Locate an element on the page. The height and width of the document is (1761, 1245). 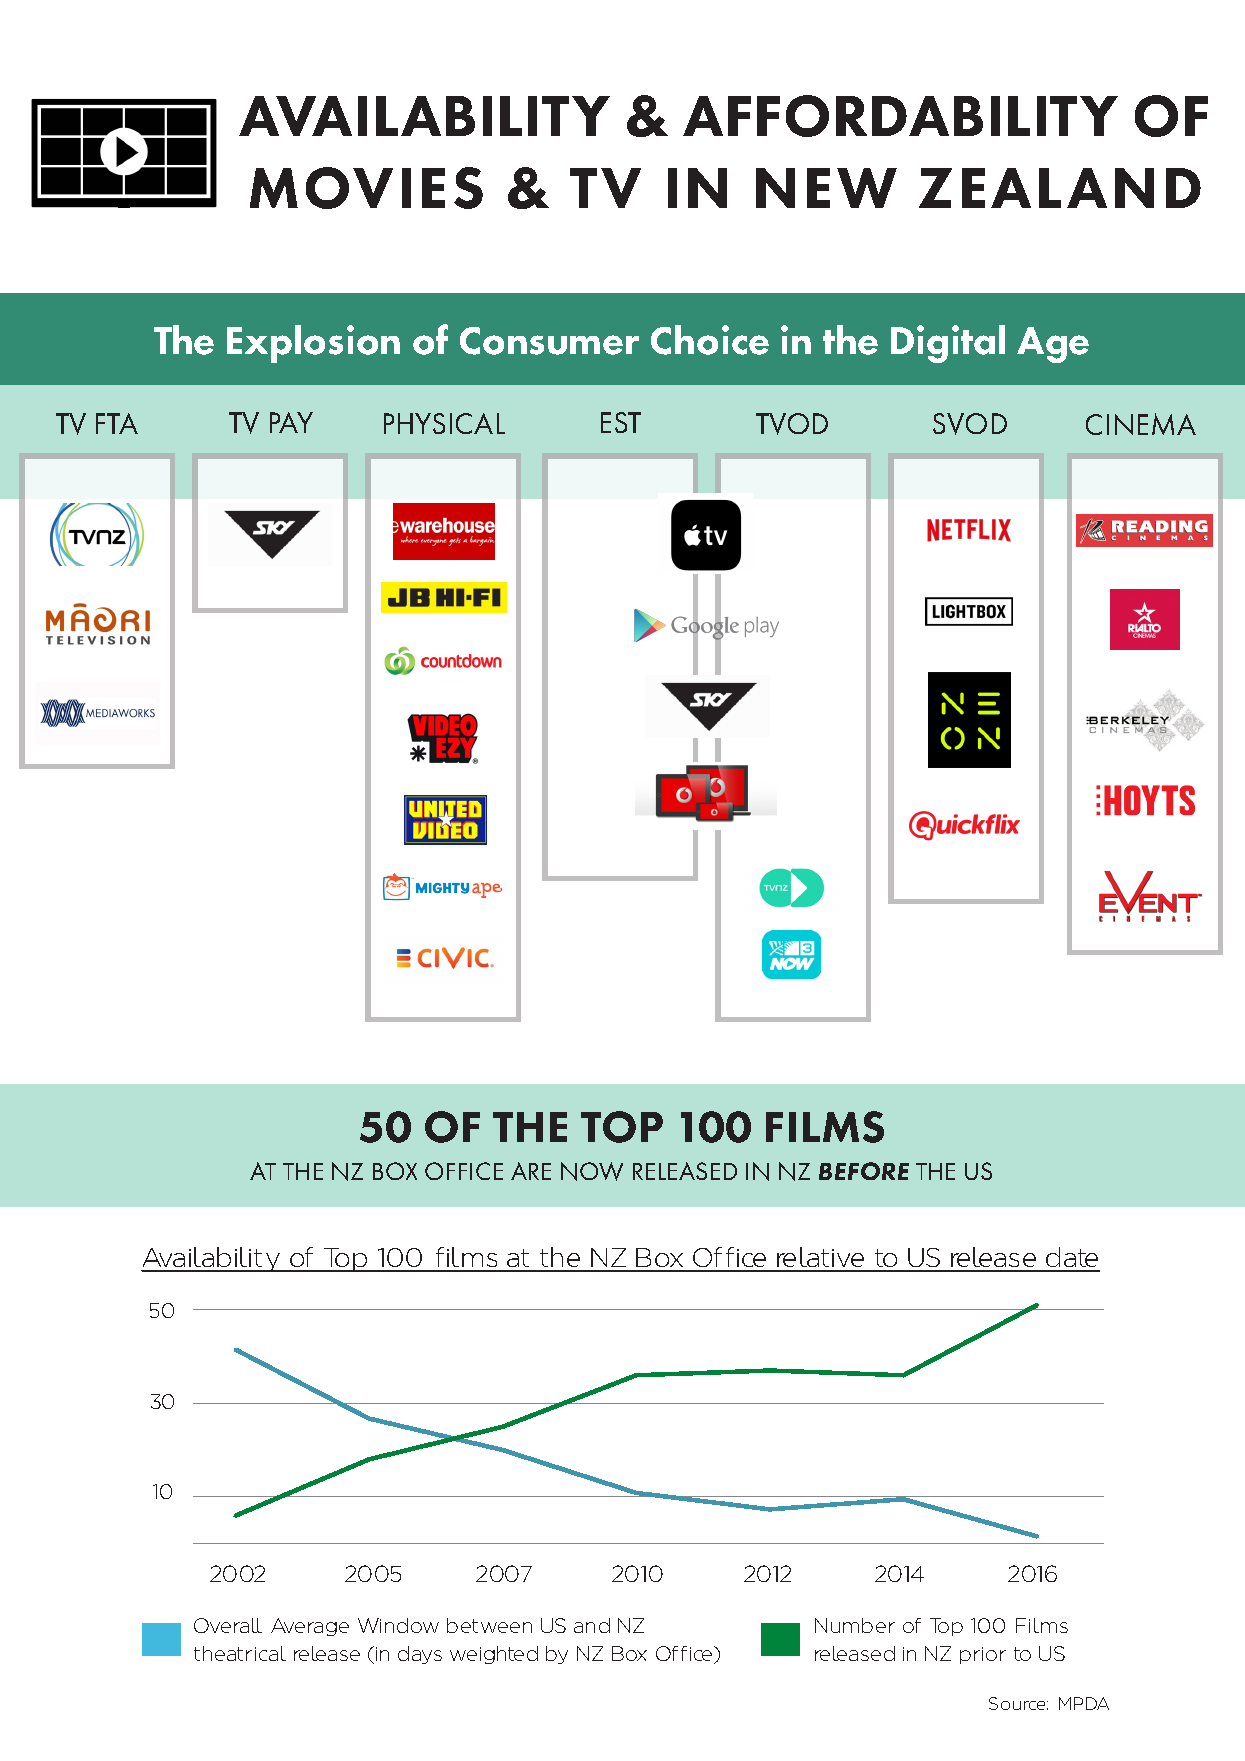
ARE is located at coordinates (531, 1171).
